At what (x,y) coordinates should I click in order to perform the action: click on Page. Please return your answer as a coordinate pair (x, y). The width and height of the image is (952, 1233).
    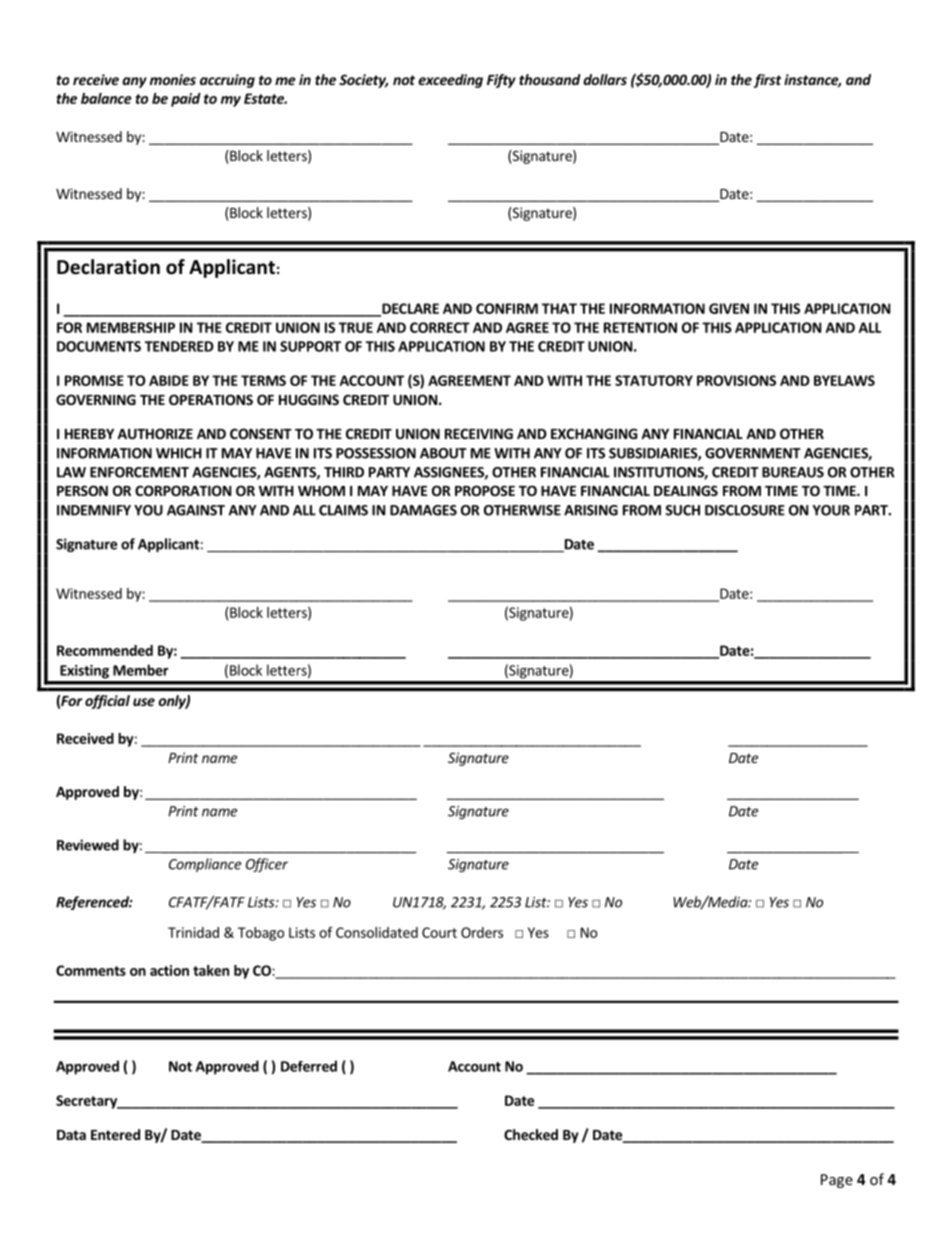
    Looking at the image, I should click on (837, 1181).
